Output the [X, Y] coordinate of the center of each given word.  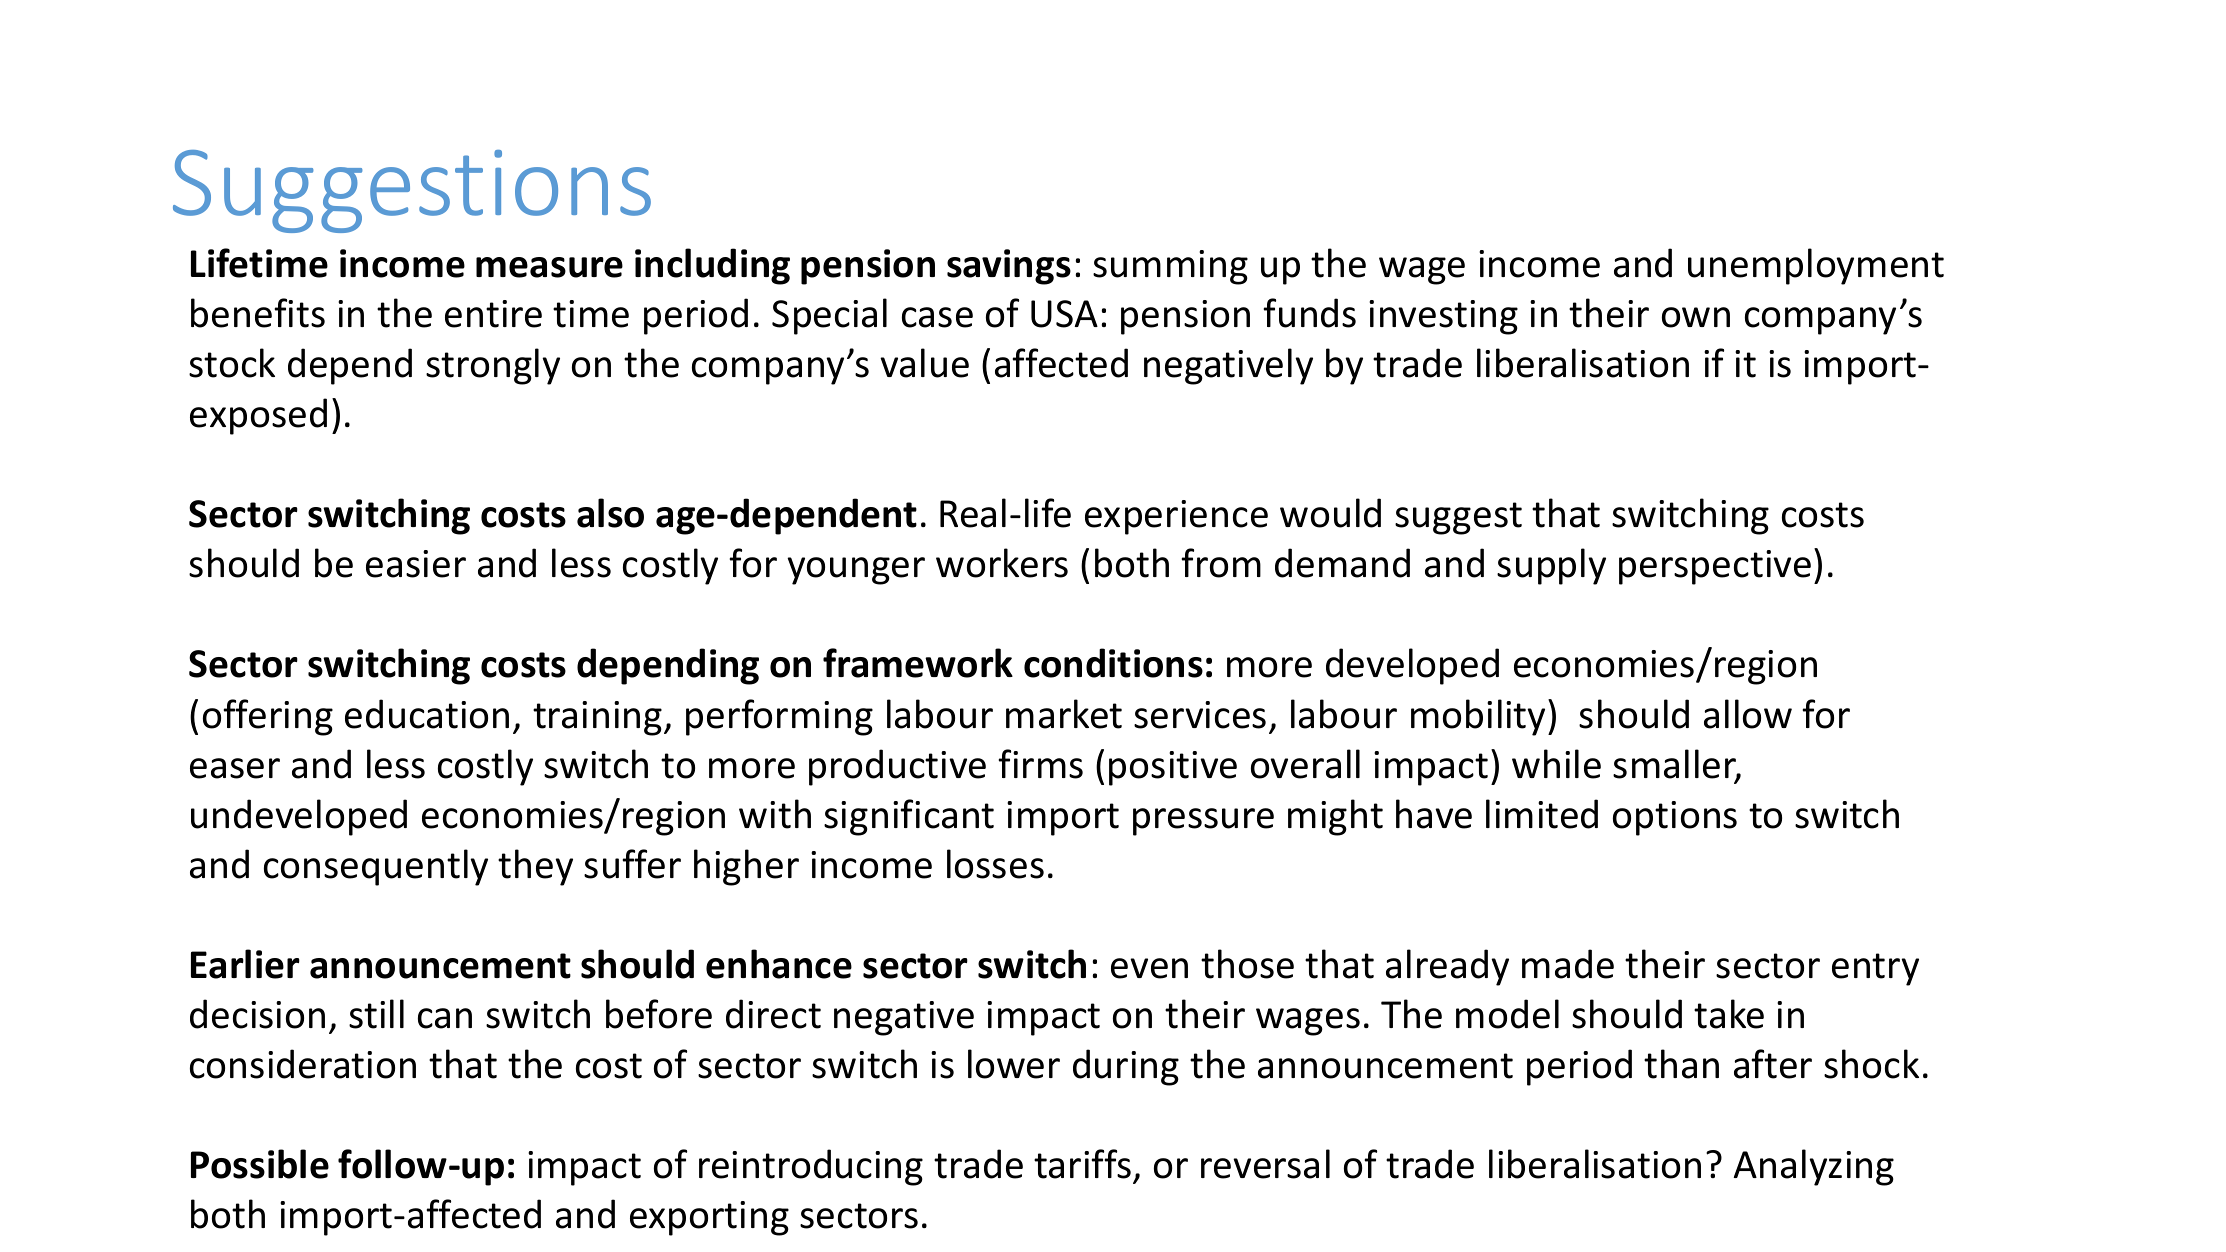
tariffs [1084, 1165]
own [1696, 317]
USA [1064, 314]
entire [493, 314]
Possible [260, 1164]
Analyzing [1814, 1167]
